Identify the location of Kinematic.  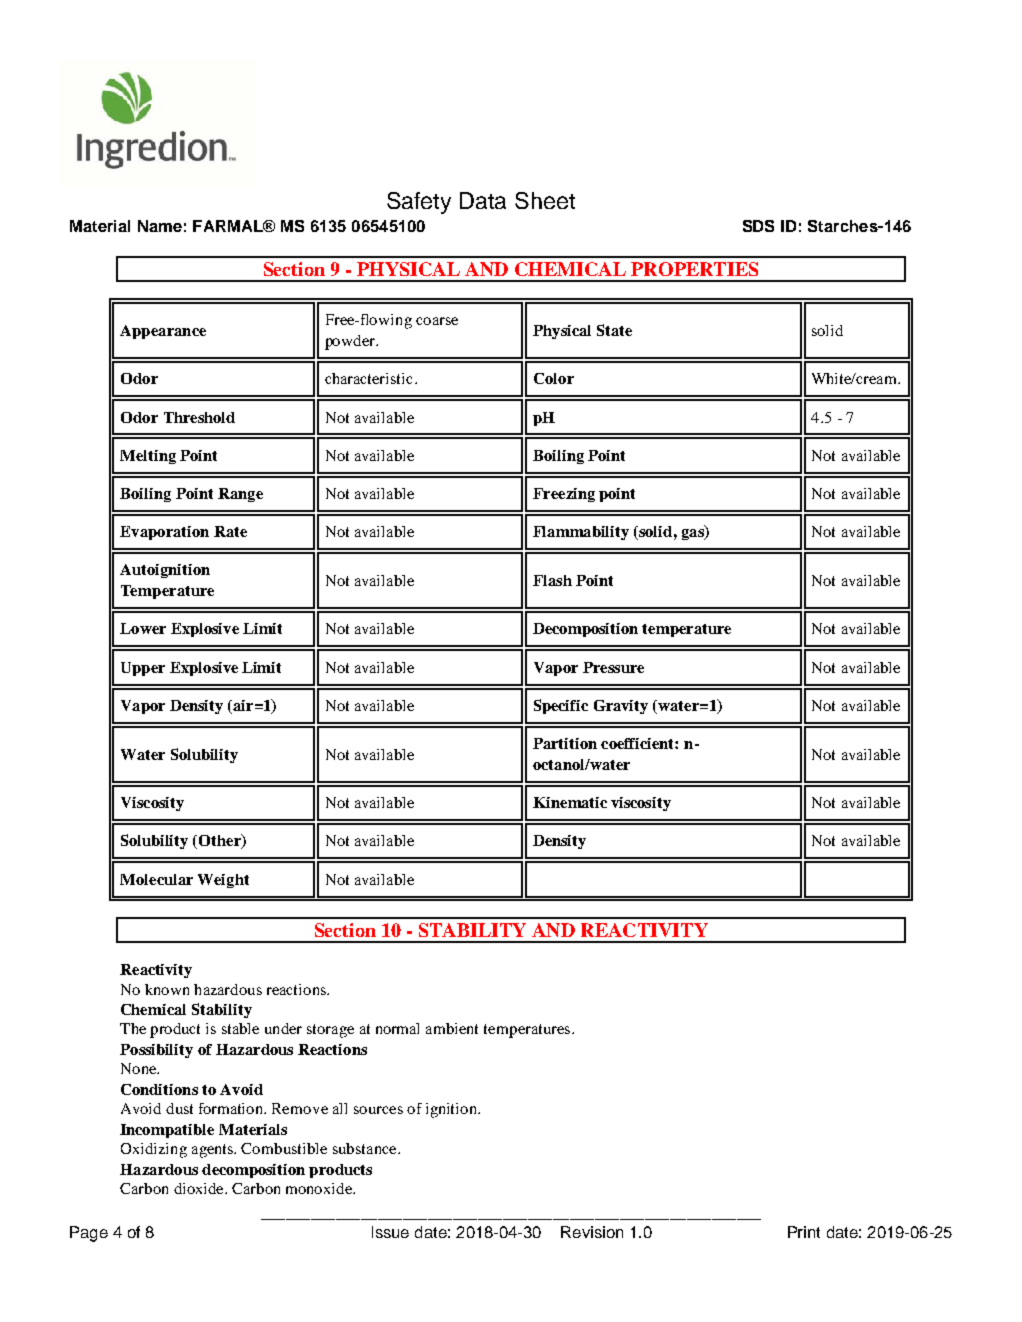
(570, 802).
